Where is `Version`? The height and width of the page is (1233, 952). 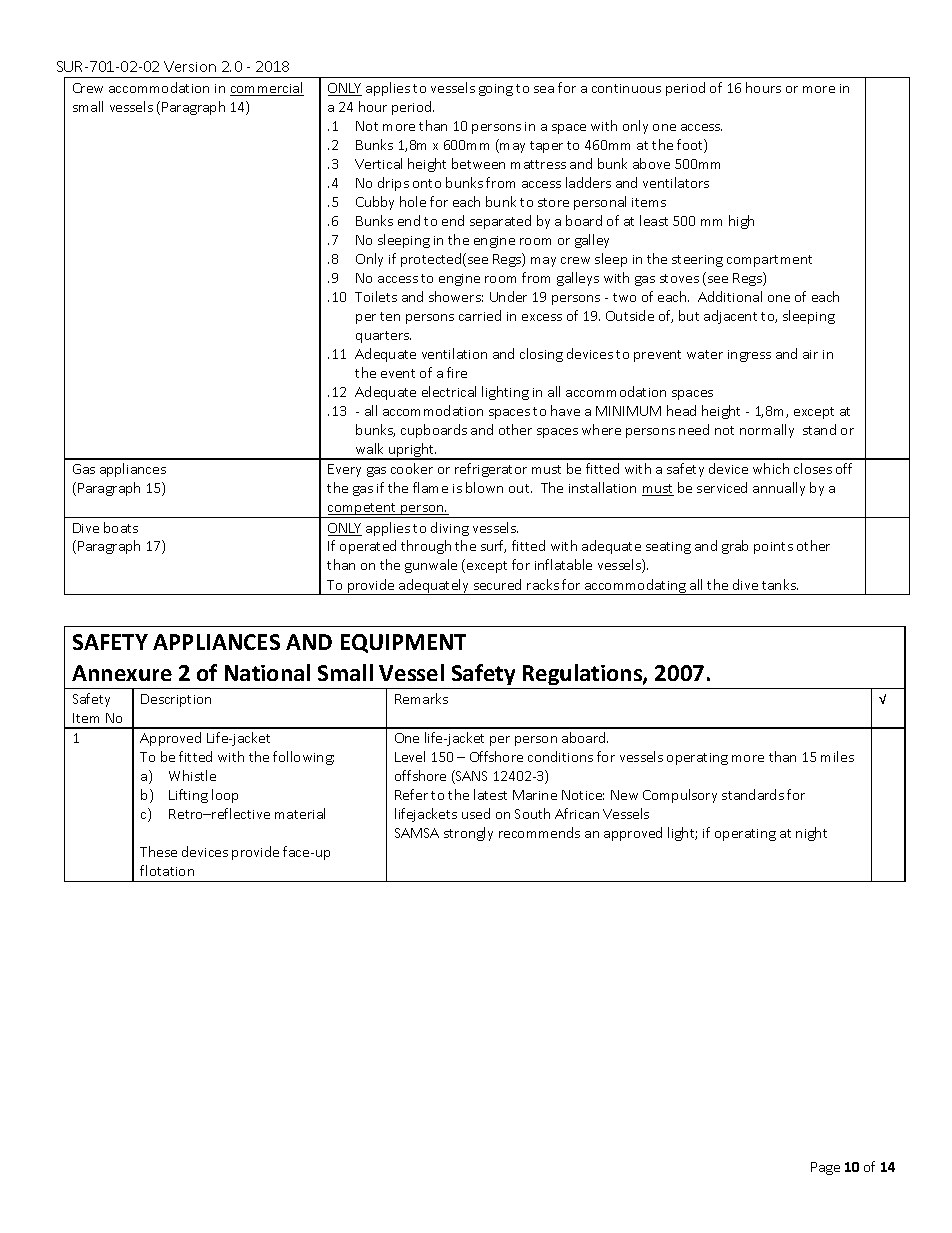 Version is located at coordinates (190, 66).
